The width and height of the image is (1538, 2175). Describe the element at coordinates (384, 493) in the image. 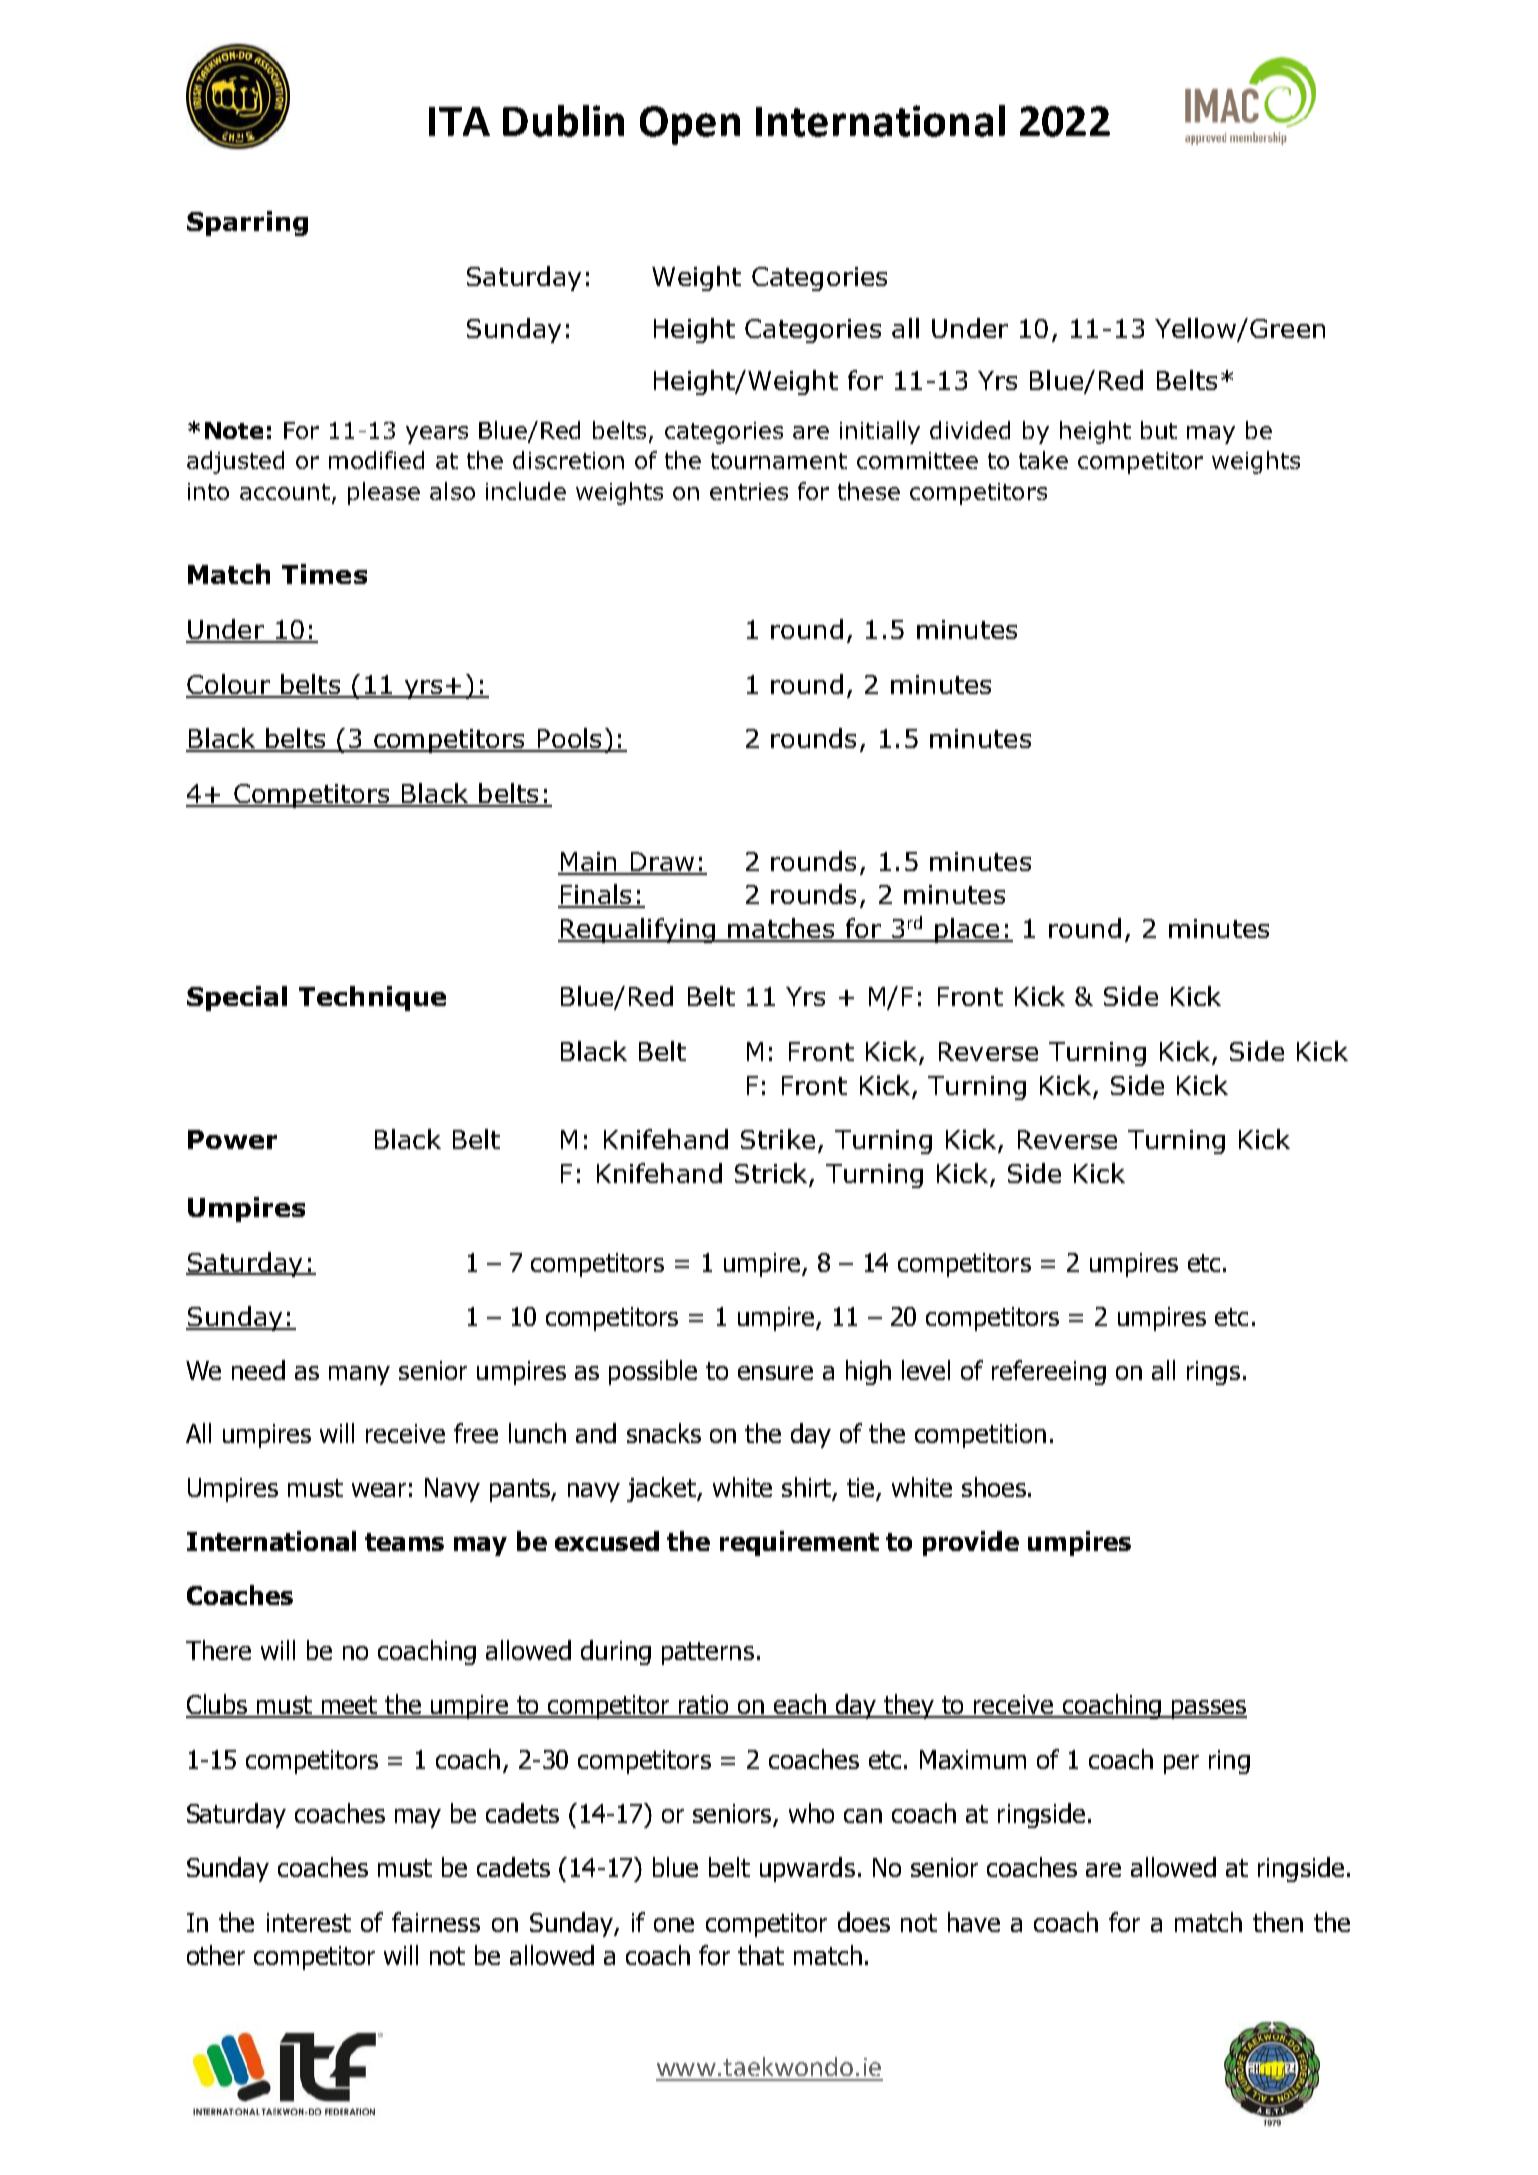

I see `please` at that location.
